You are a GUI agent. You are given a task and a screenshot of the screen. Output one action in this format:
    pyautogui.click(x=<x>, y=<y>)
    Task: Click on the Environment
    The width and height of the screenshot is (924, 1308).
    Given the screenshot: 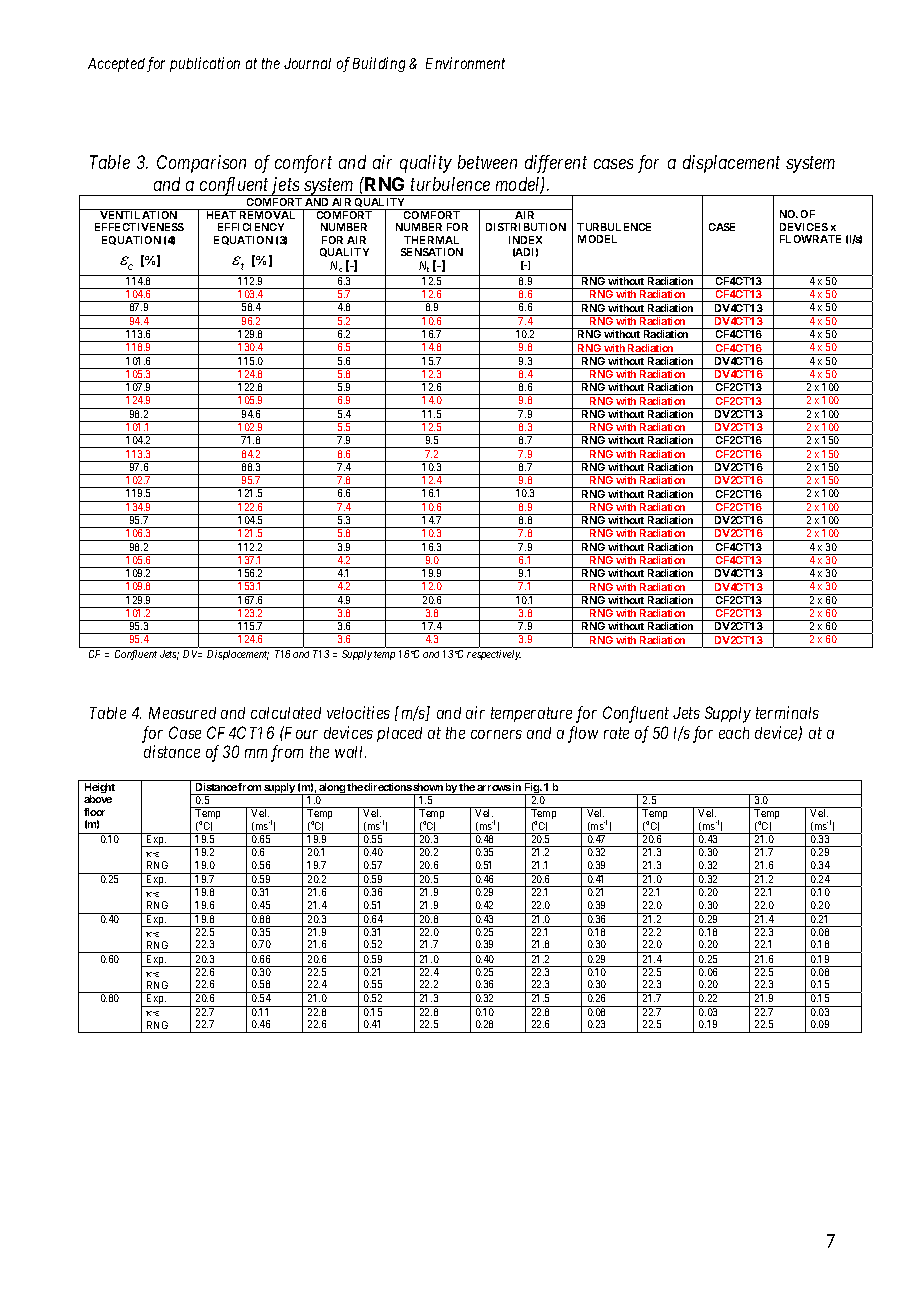 What is the action you would take?
    pyautogui.click(x=465, y=63)
